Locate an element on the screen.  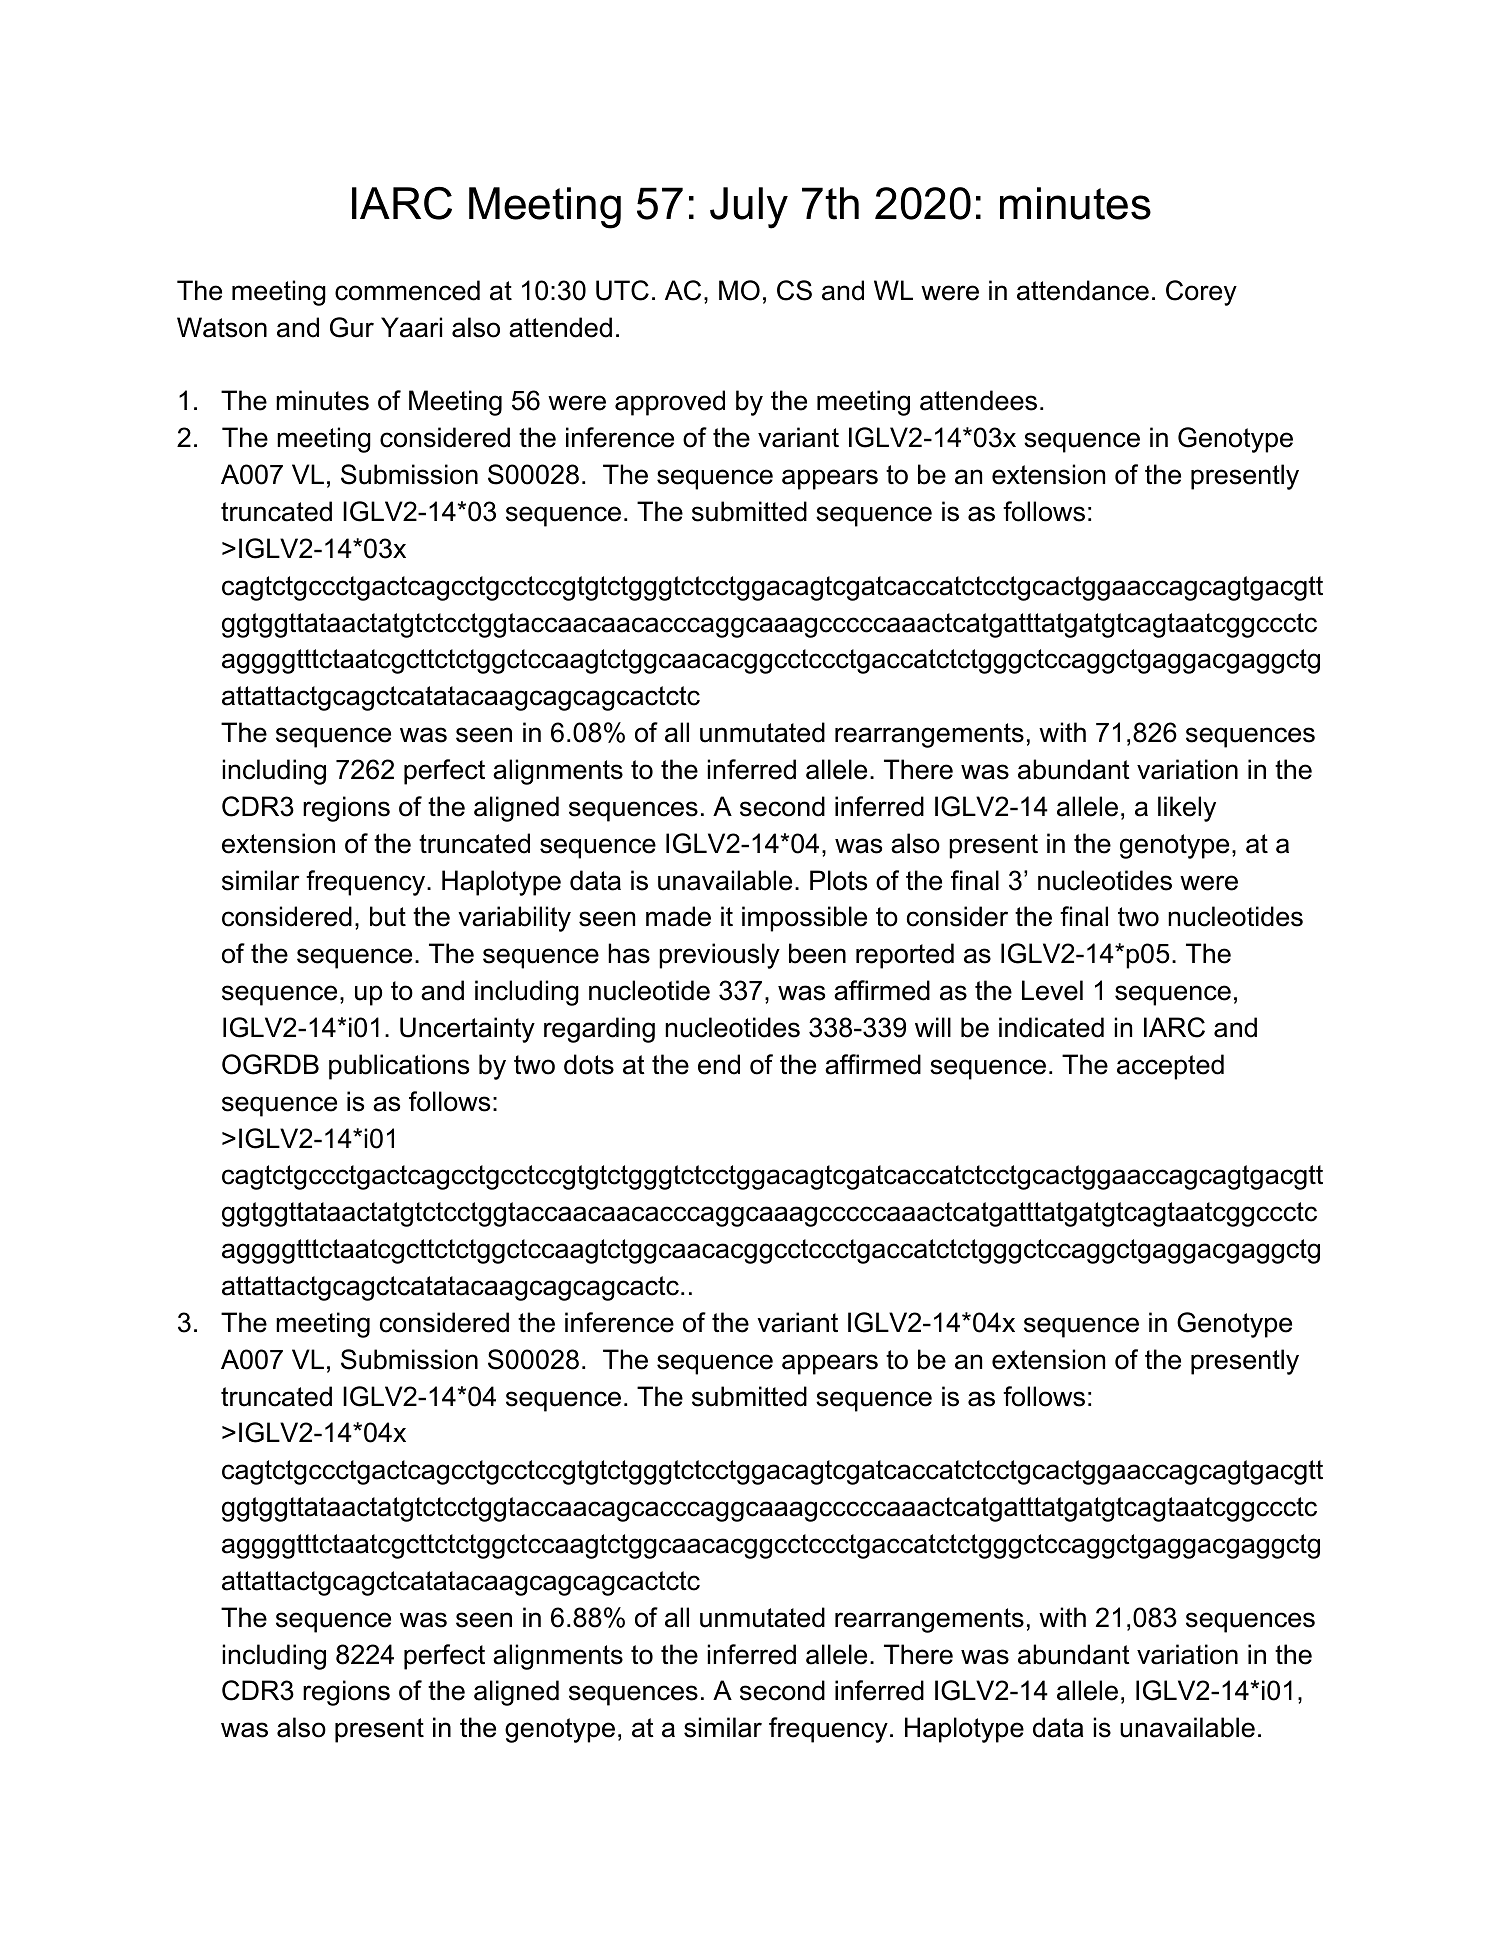
commenced is located at coordinates (407, 290).
